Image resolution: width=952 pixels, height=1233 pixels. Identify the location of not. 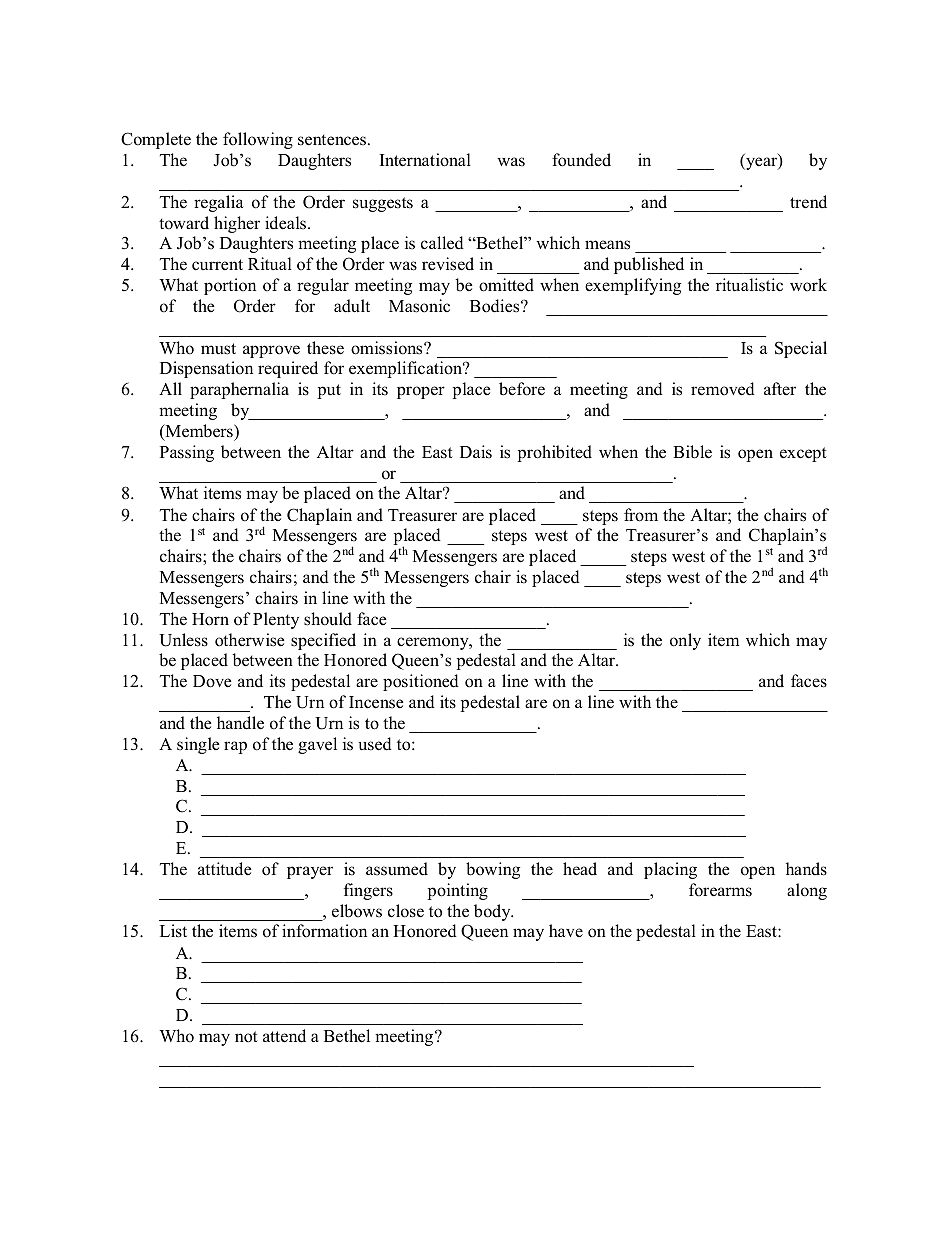
(246, 1037).
